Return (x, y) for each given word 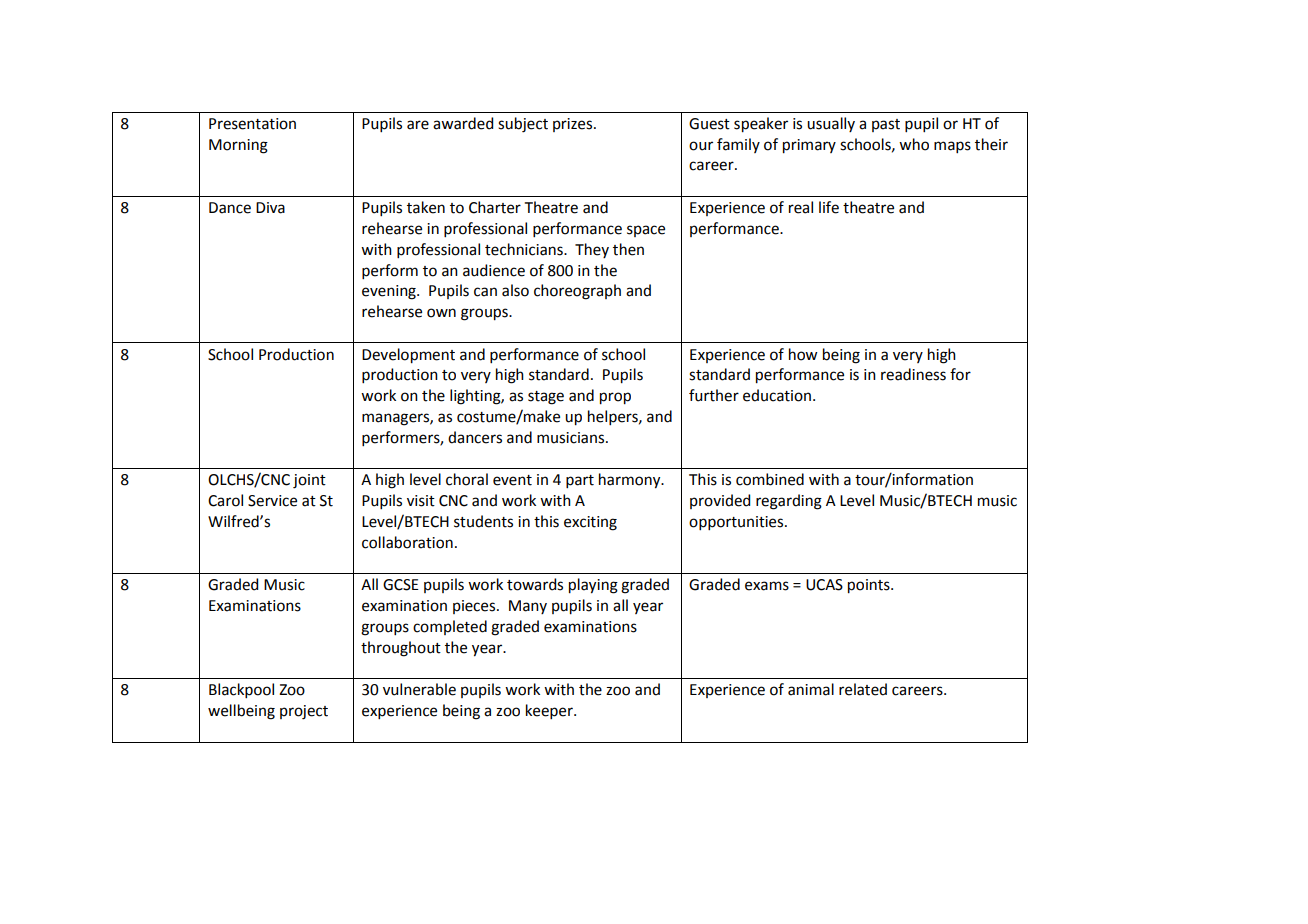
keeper (550, 711)
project (304, 712)
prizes (574, 125)
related (863, 689)
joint (309, 481)
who (914, 144)
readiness (913, 374)
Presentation (252, 124)
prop (615, 398)
